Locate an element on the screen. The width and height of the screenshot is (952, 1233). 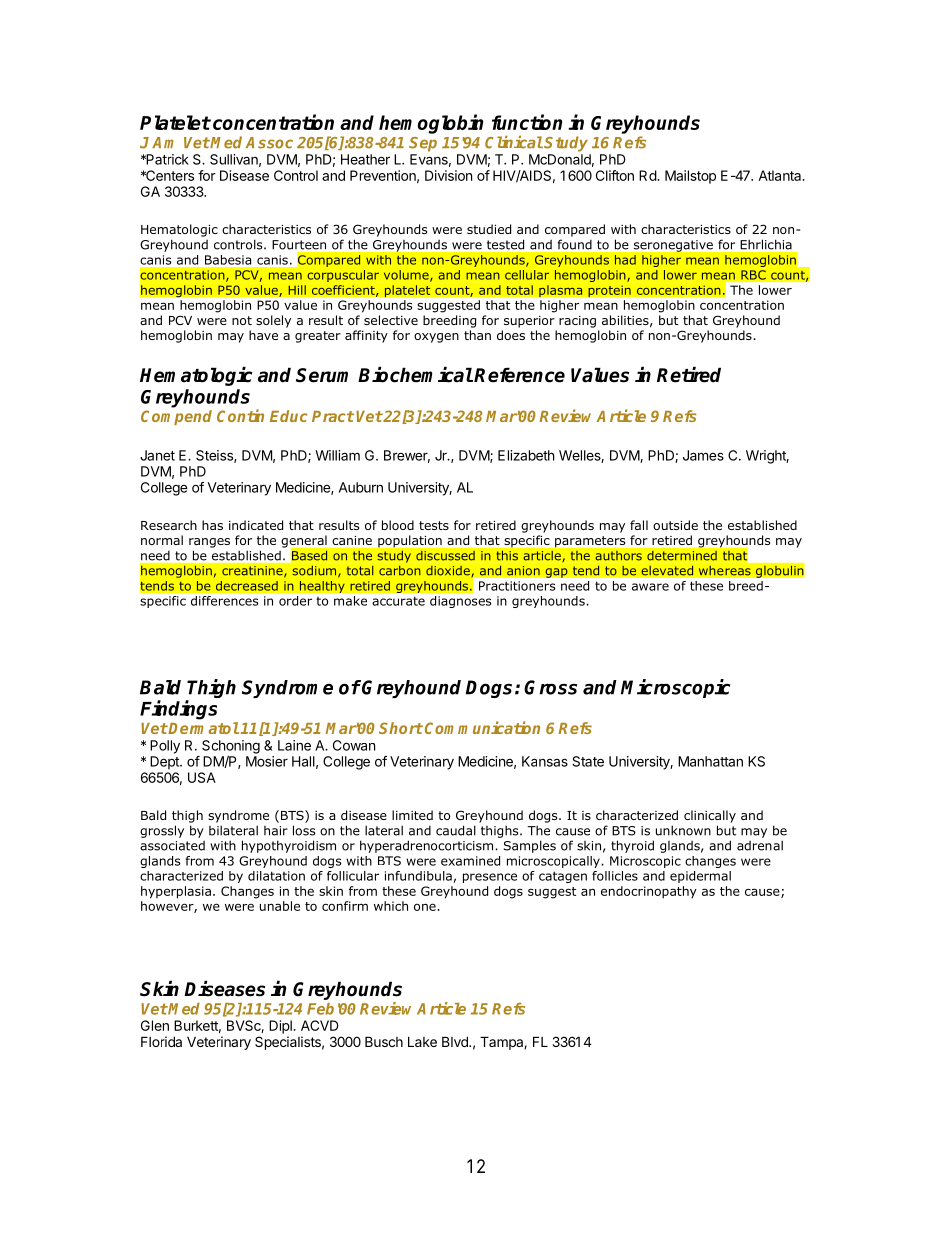
Dipl is located at coordinates (281, 1027).
